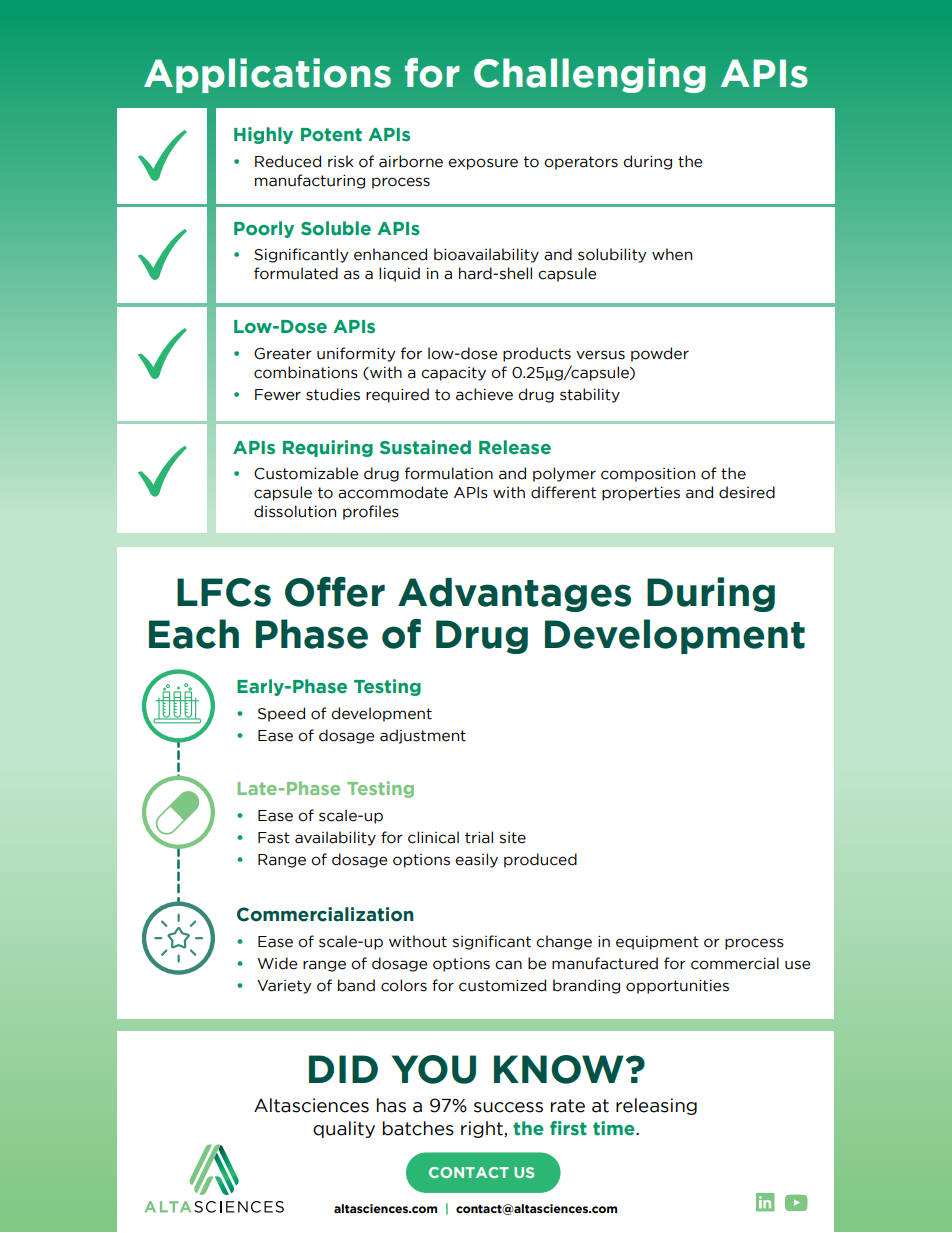 This document has width=952, height=1233. I want to click on equipment, so click(657, 943).
